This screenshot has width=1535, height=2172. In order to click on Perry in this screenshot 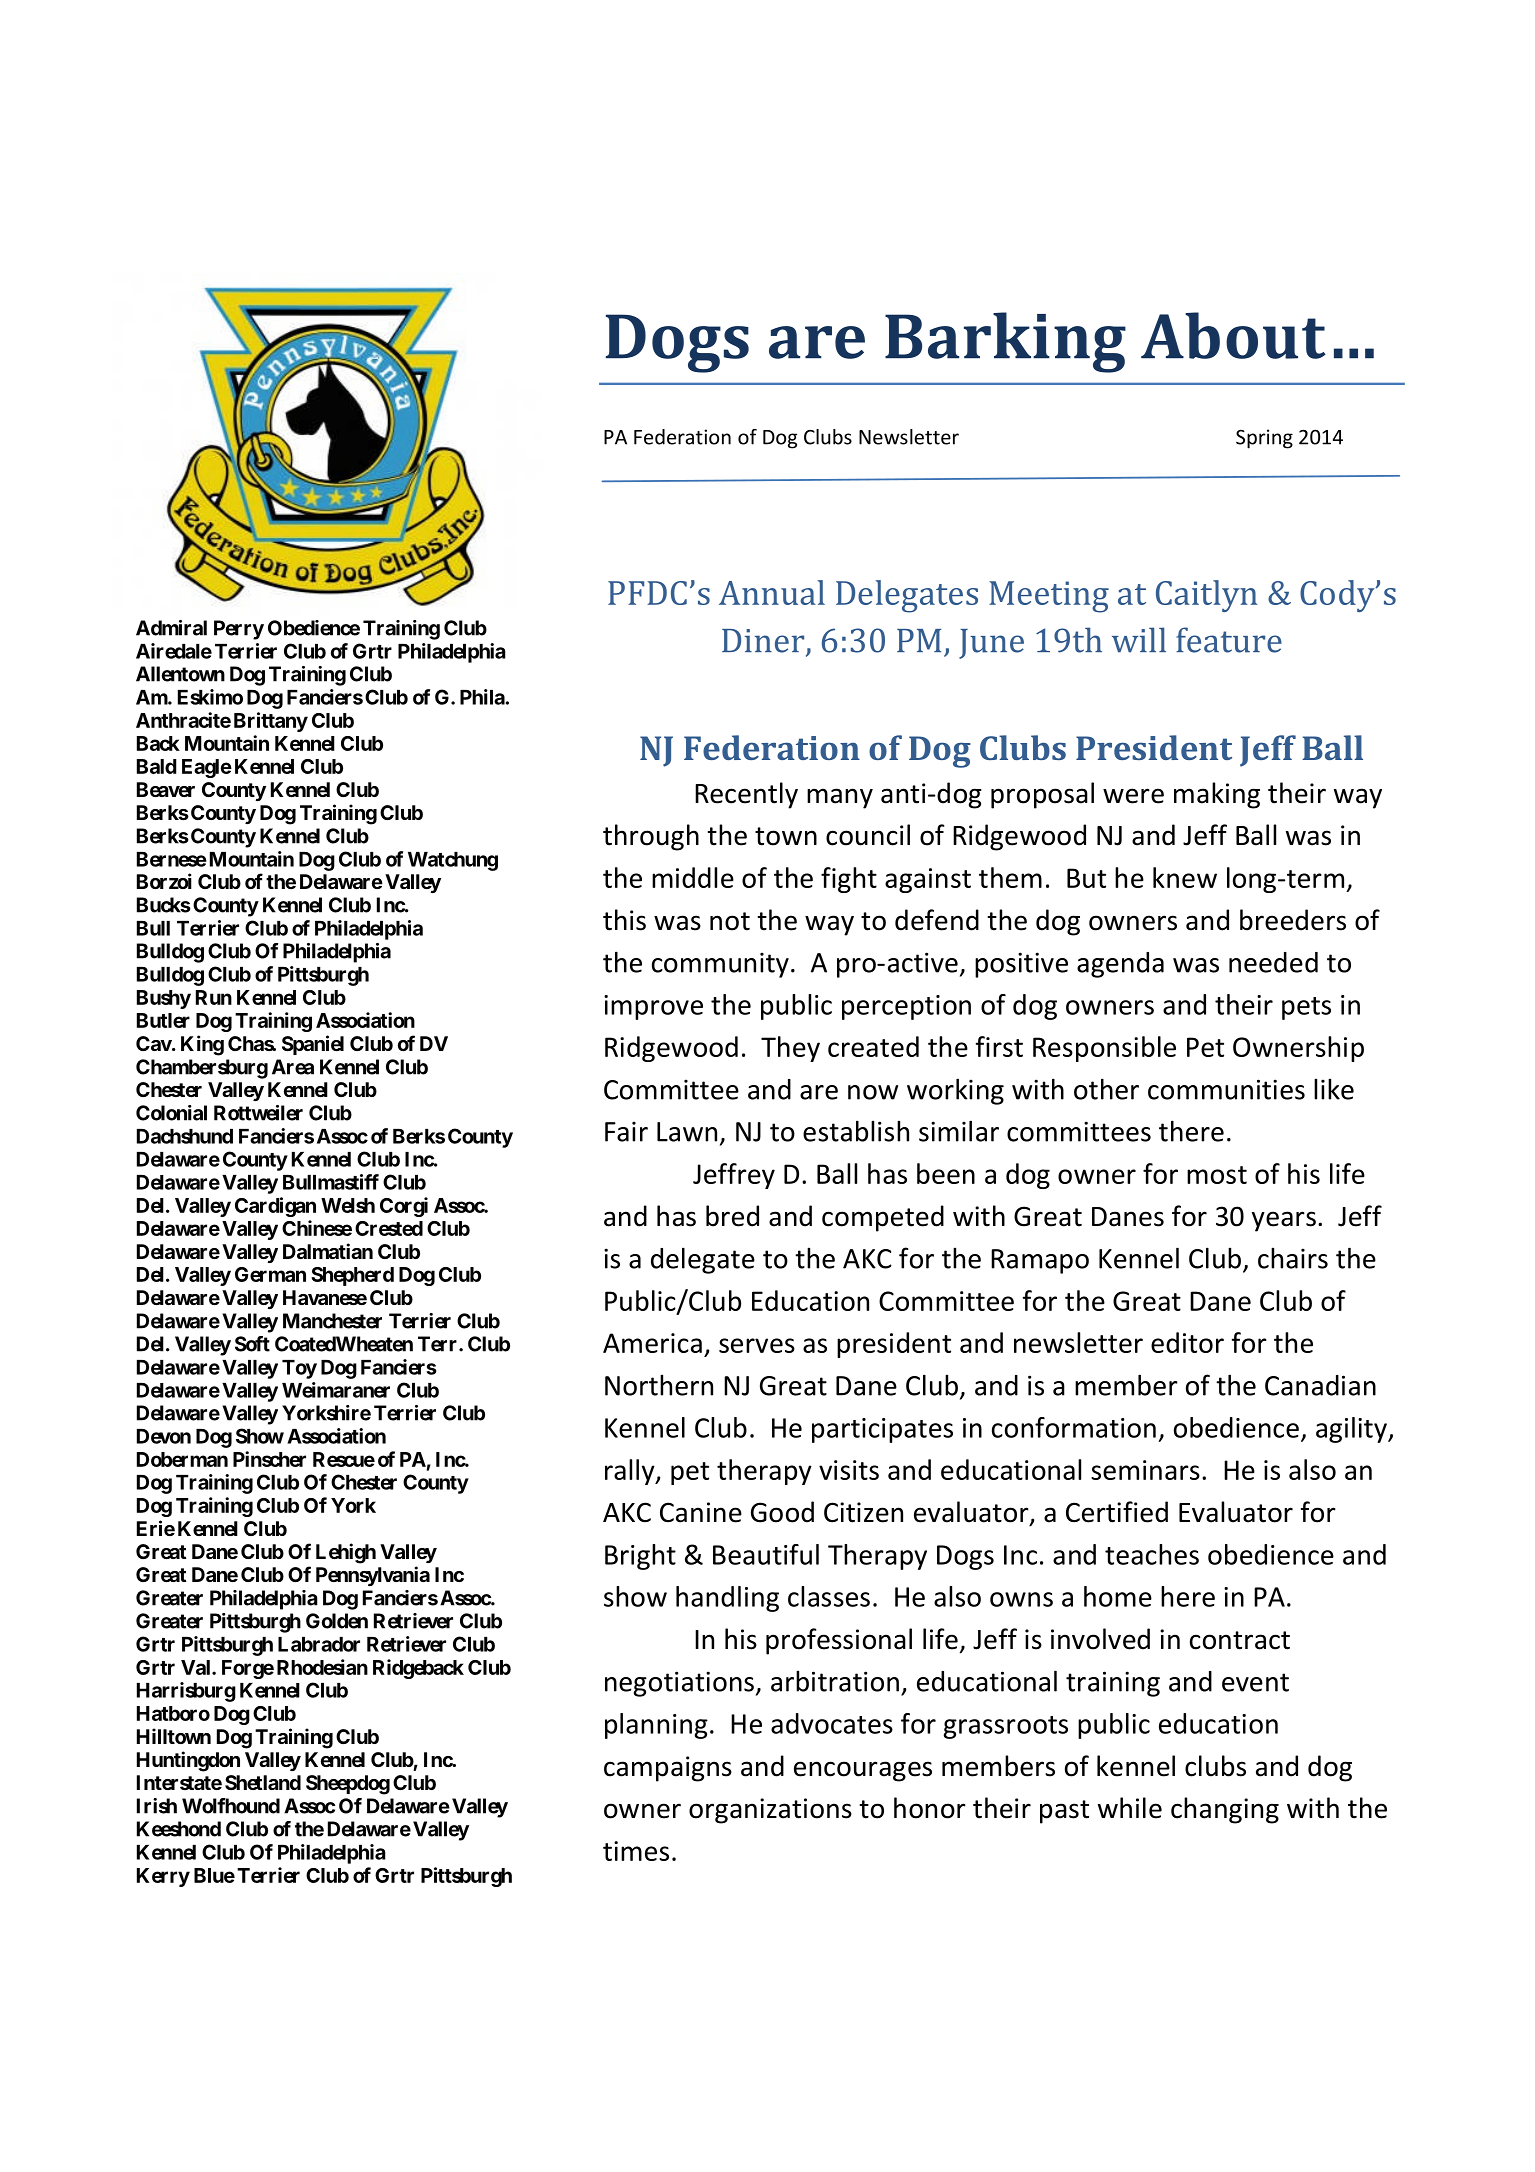, I will do `click(239, 630)`.
